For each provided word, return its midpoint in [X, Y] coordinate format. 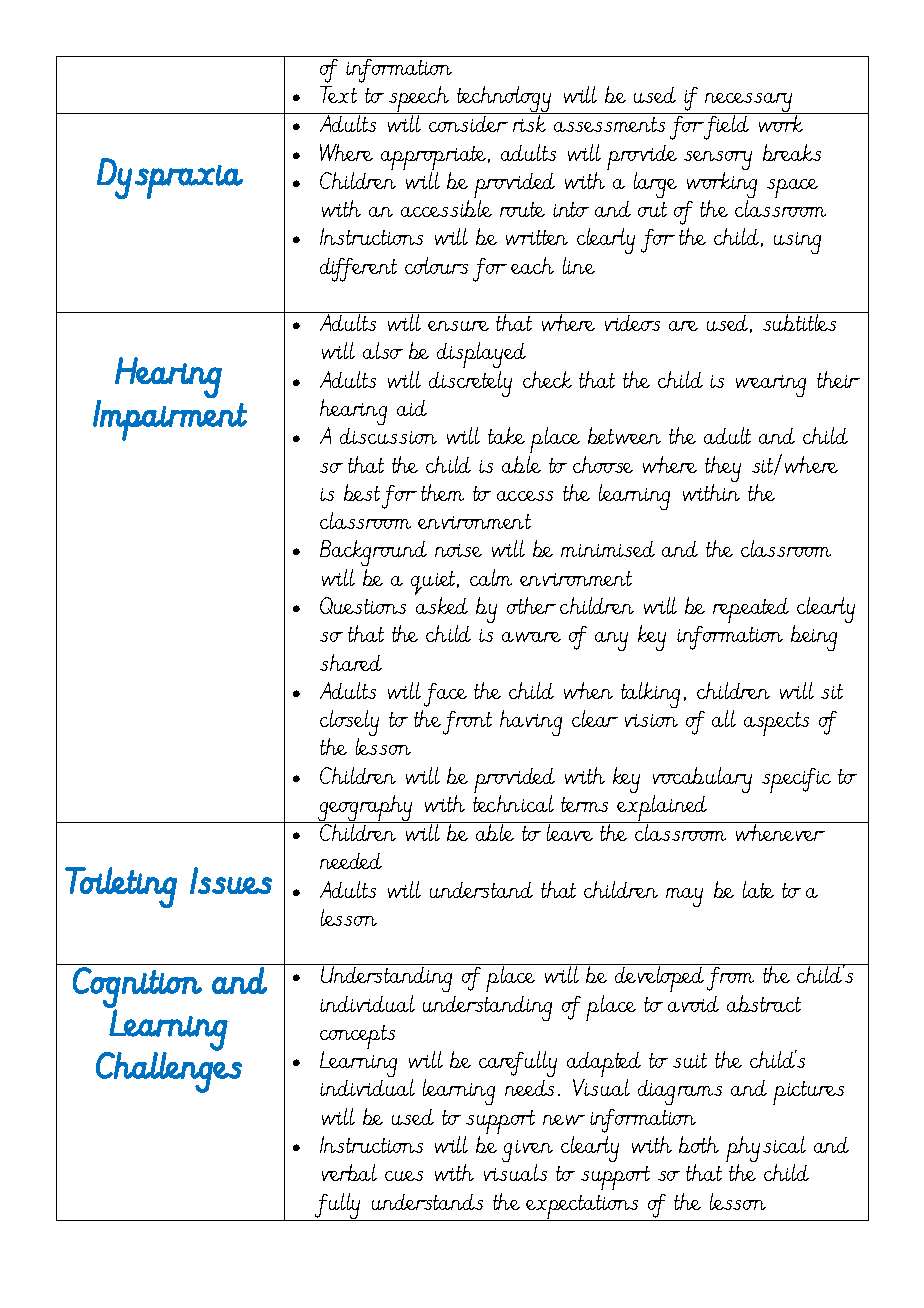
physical [766, 1150]
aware [531, 637]
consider [468, 124]
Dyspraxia [170, 178]
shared [351, 662]
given [527, 1153]
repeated [751, 610]
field [725, 127]
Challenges [169, 1071]
